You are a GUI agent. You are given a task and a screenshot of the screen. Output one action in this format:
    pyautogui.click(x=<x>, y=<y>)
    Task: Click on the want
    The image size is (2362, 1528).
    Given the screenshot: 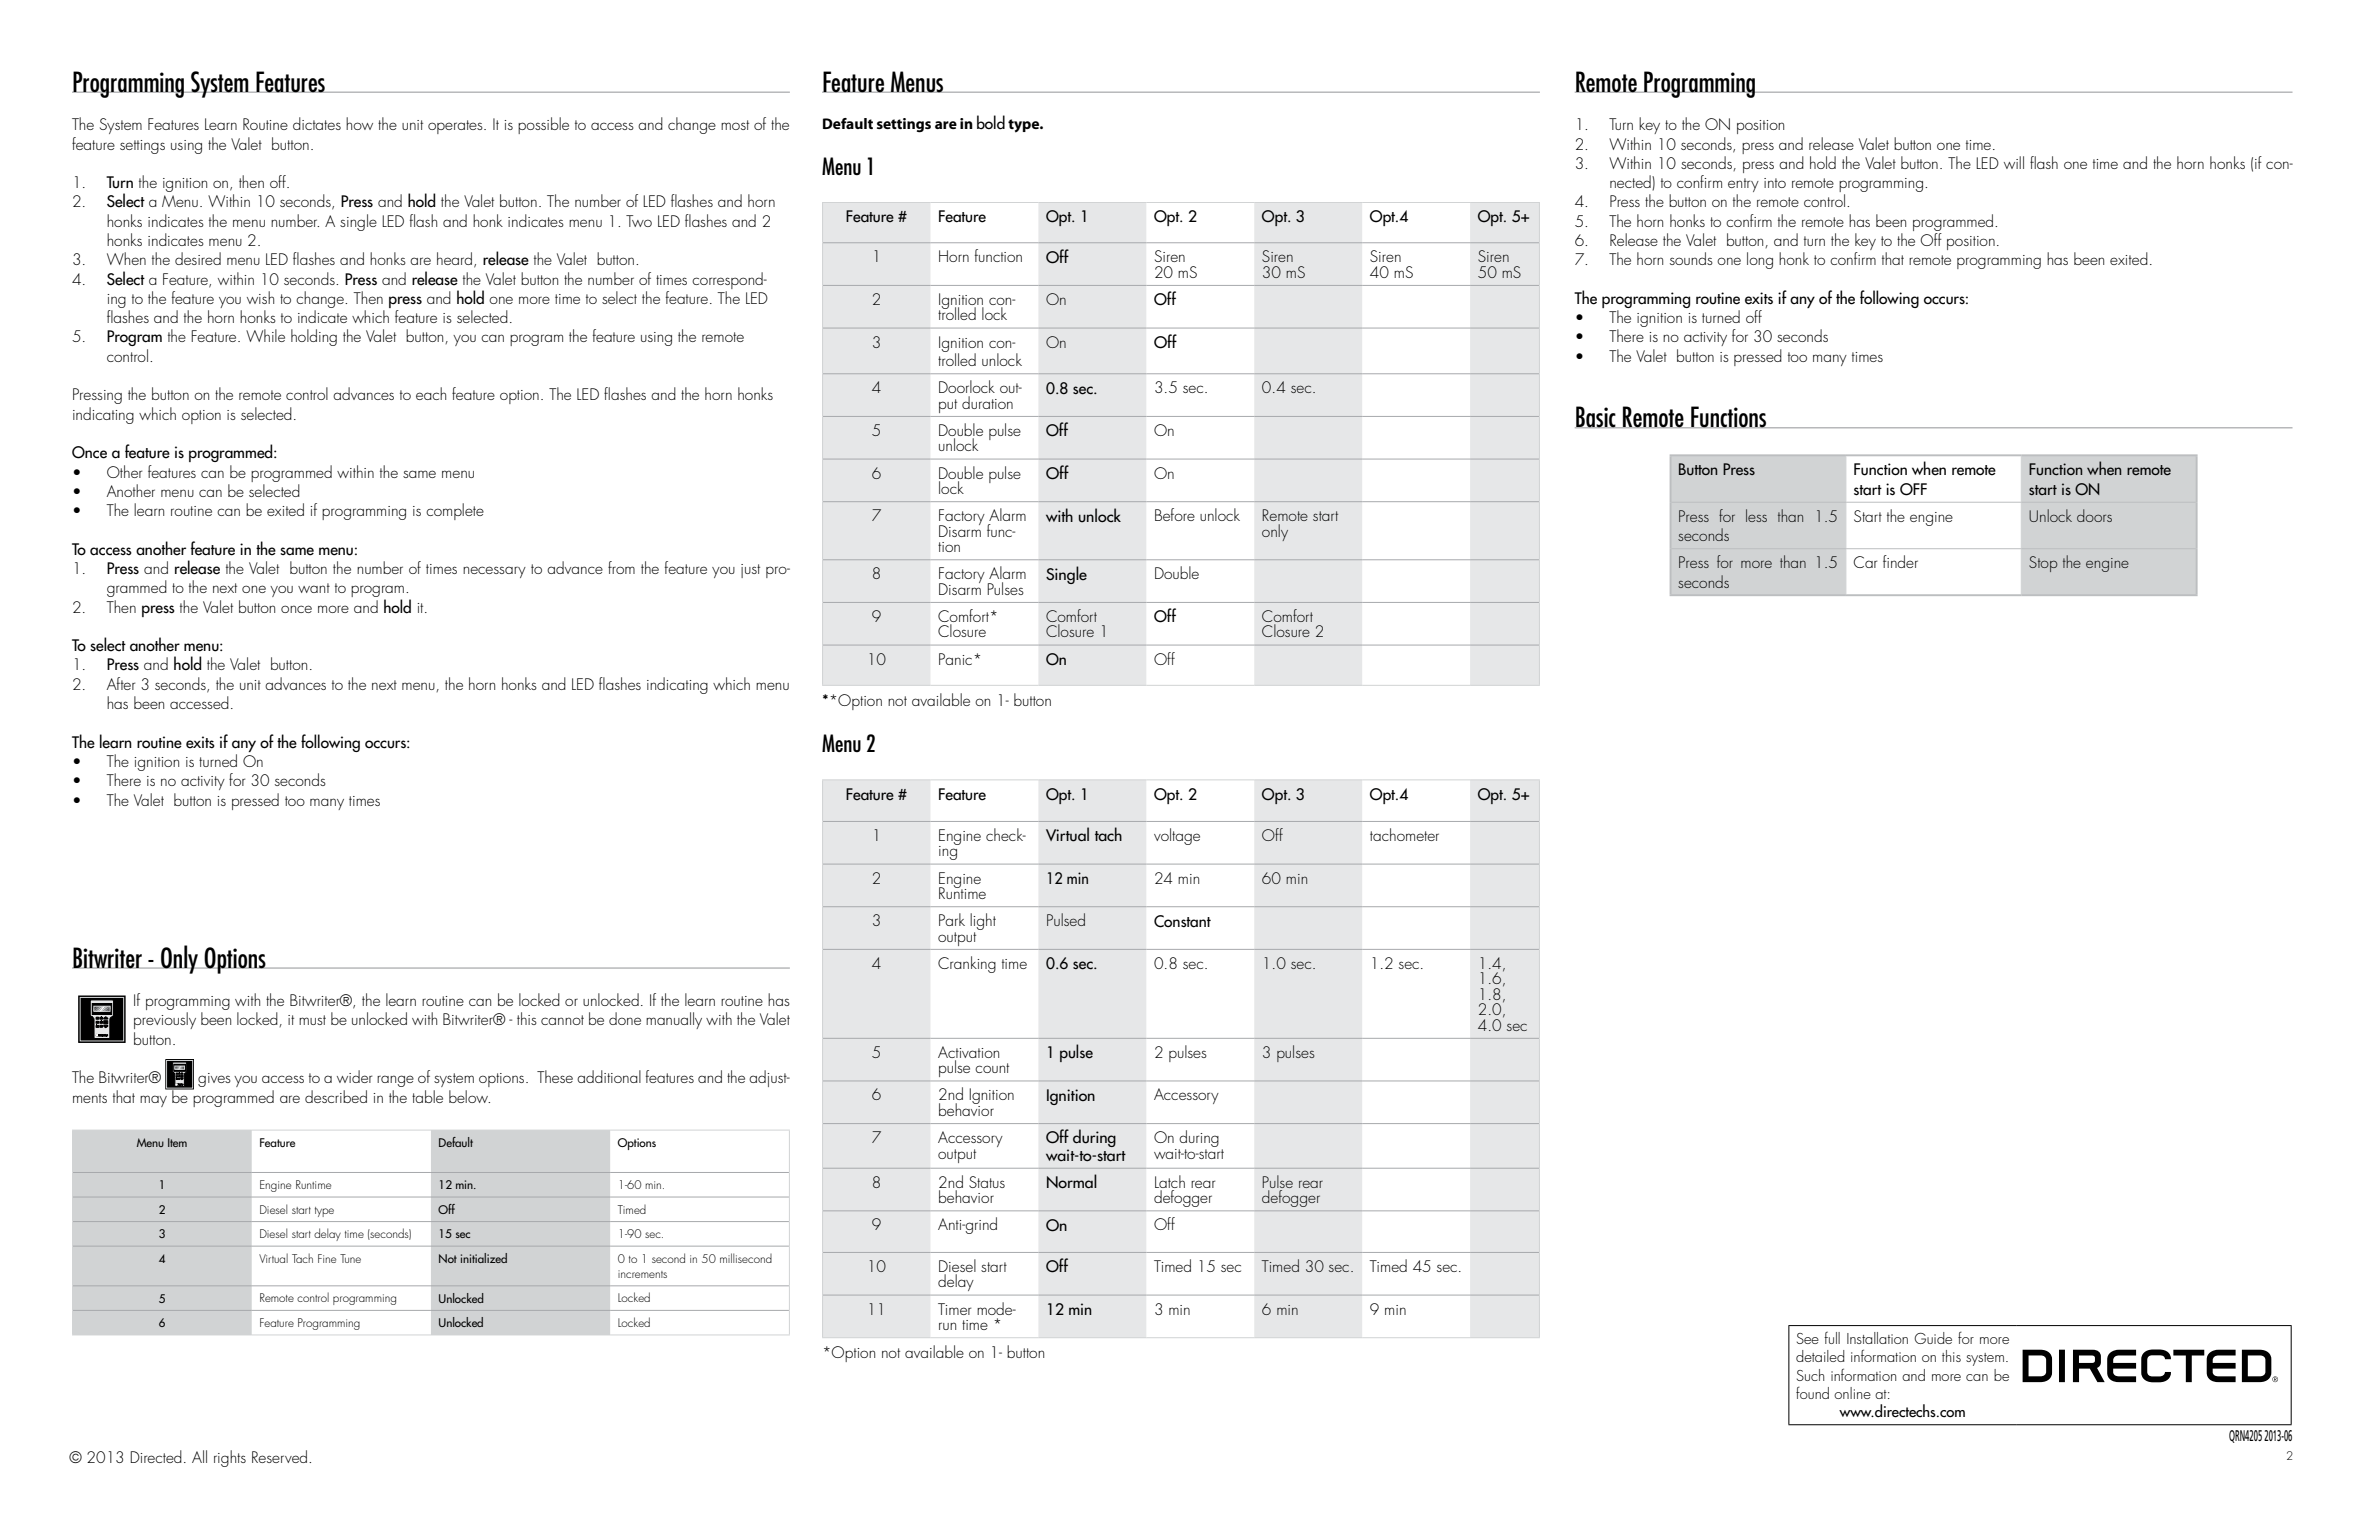 What is the action you would take?
    pyautogui.click(x=314, y=588)
